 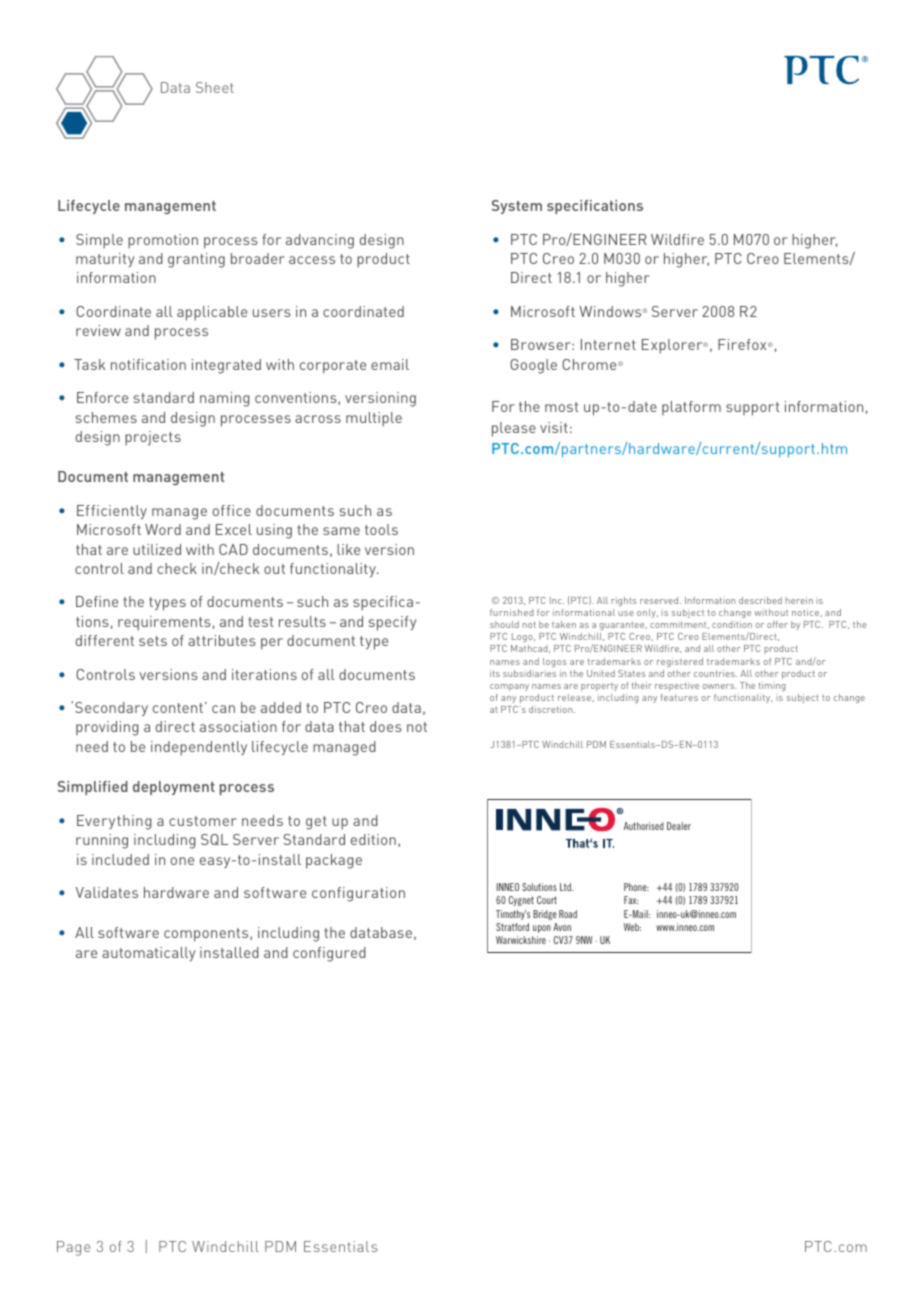 I want to click on tools, so click(x=381, y=529).
